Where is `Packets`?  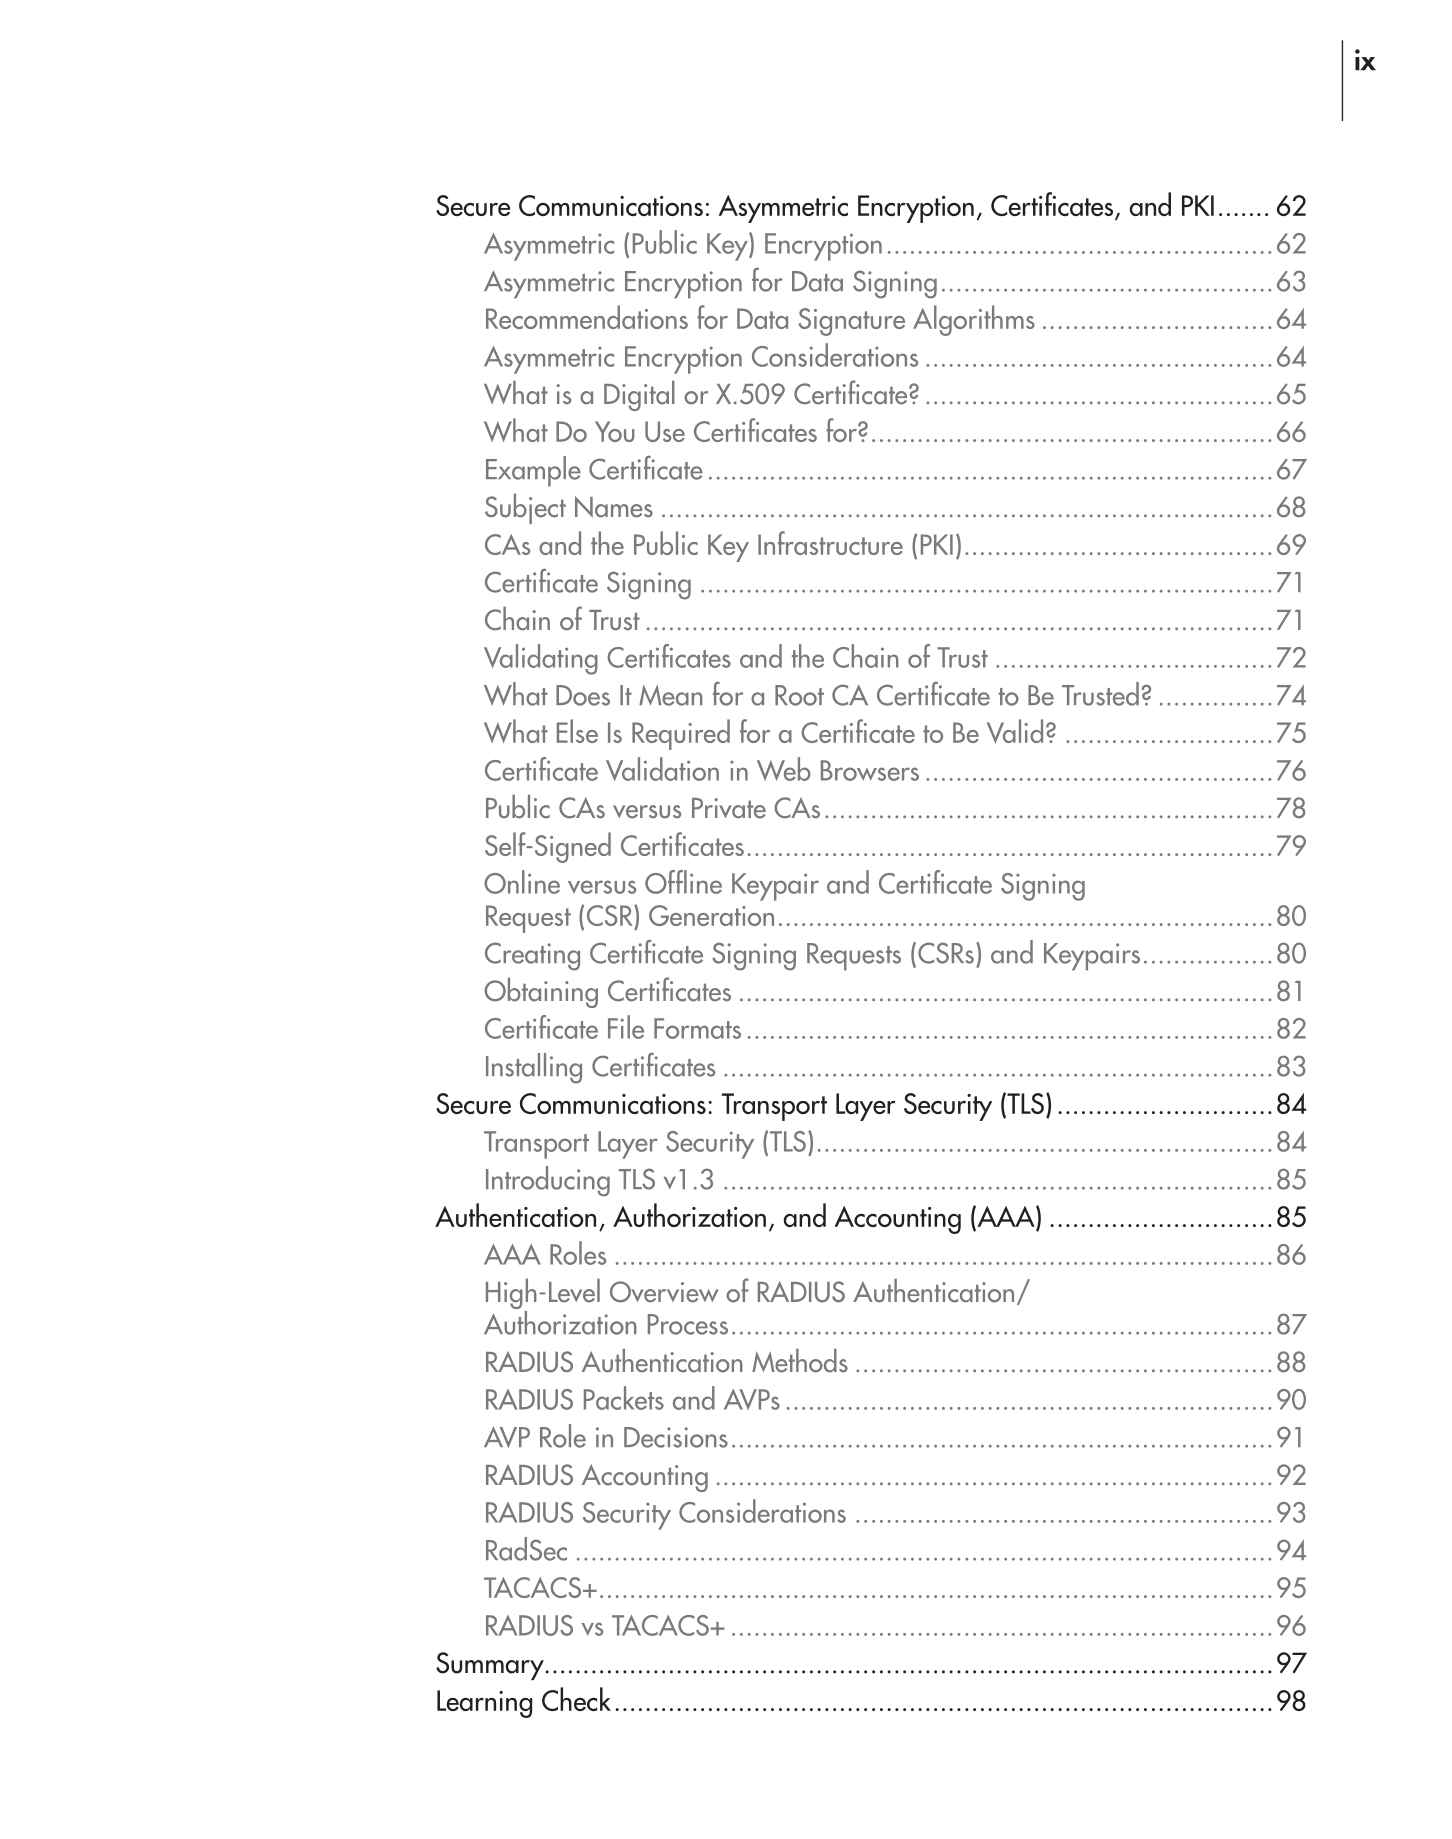
Packets is located at coordinates (624, 1398).
